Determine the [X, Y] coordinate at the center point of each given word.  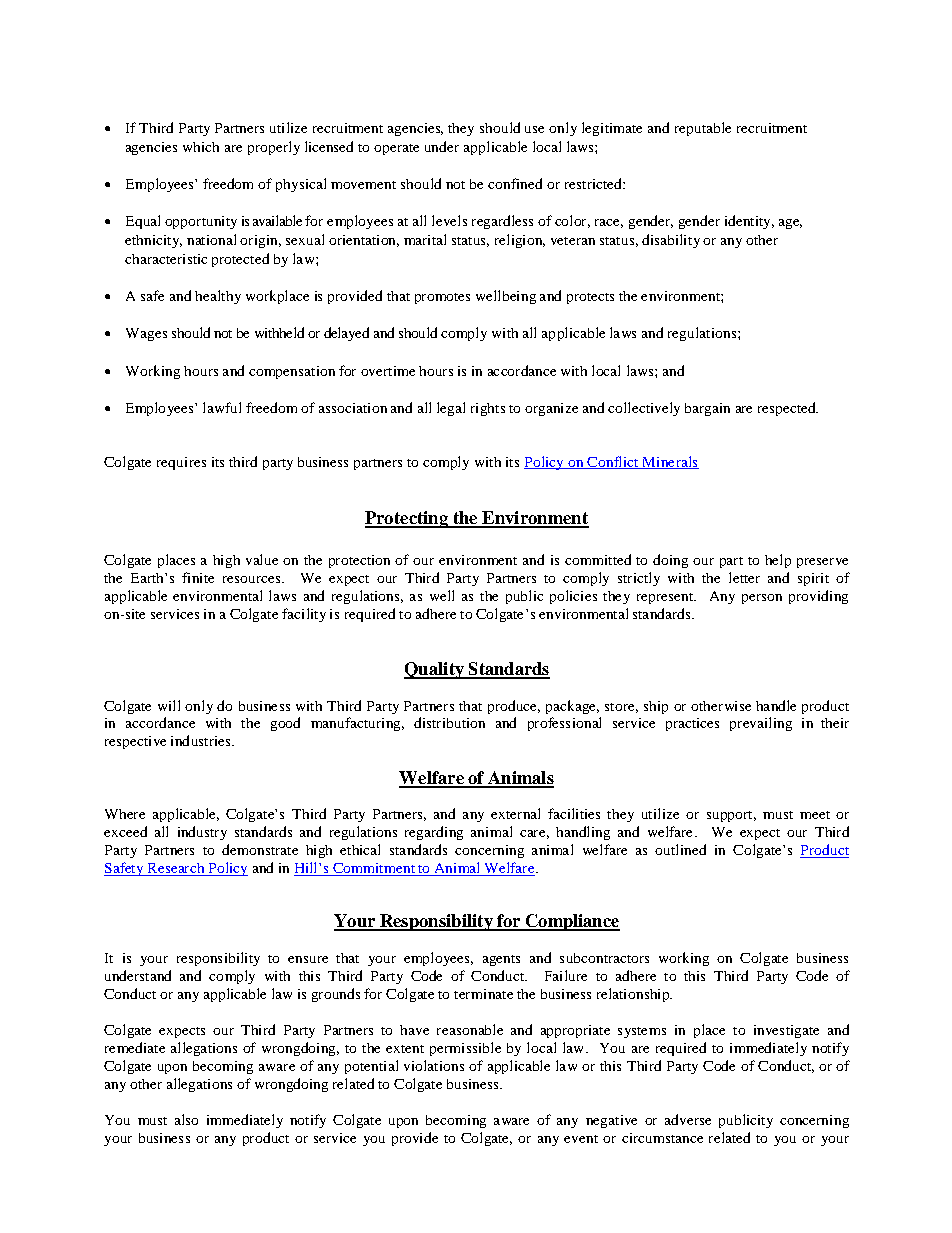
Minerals [669, 462]
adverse [688, 1119]
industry [202, 833]
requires [181, 463]
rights [488, 409]
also [186, 1119]
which [201, 147]
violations [434, 1065]
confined [515, 183]
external [515, 813]
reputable [703, 129]
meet [815, 815]
